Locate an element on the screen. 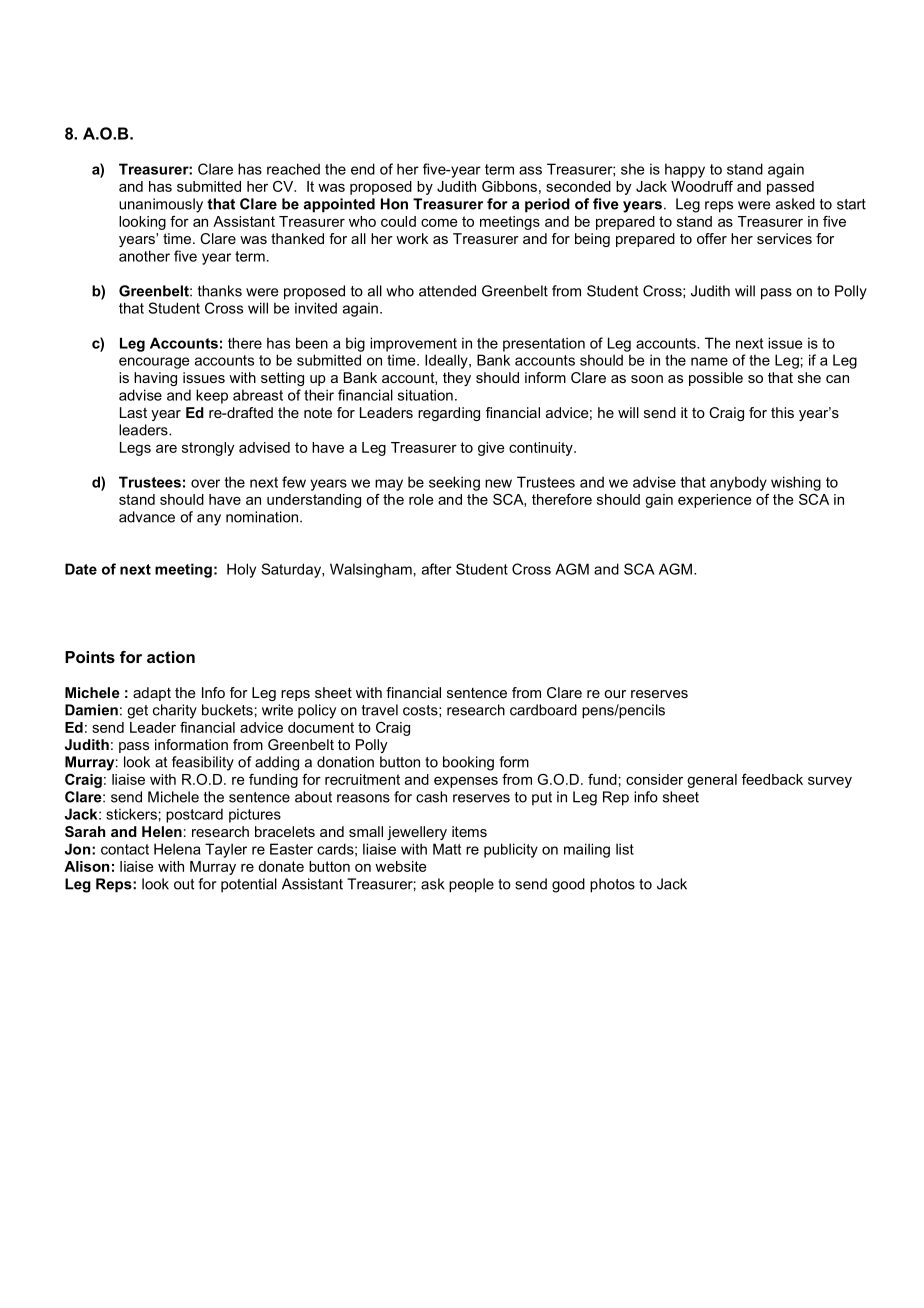 This screenshot has width=924, height=1308. asked is located at coordinates (795, 204).
